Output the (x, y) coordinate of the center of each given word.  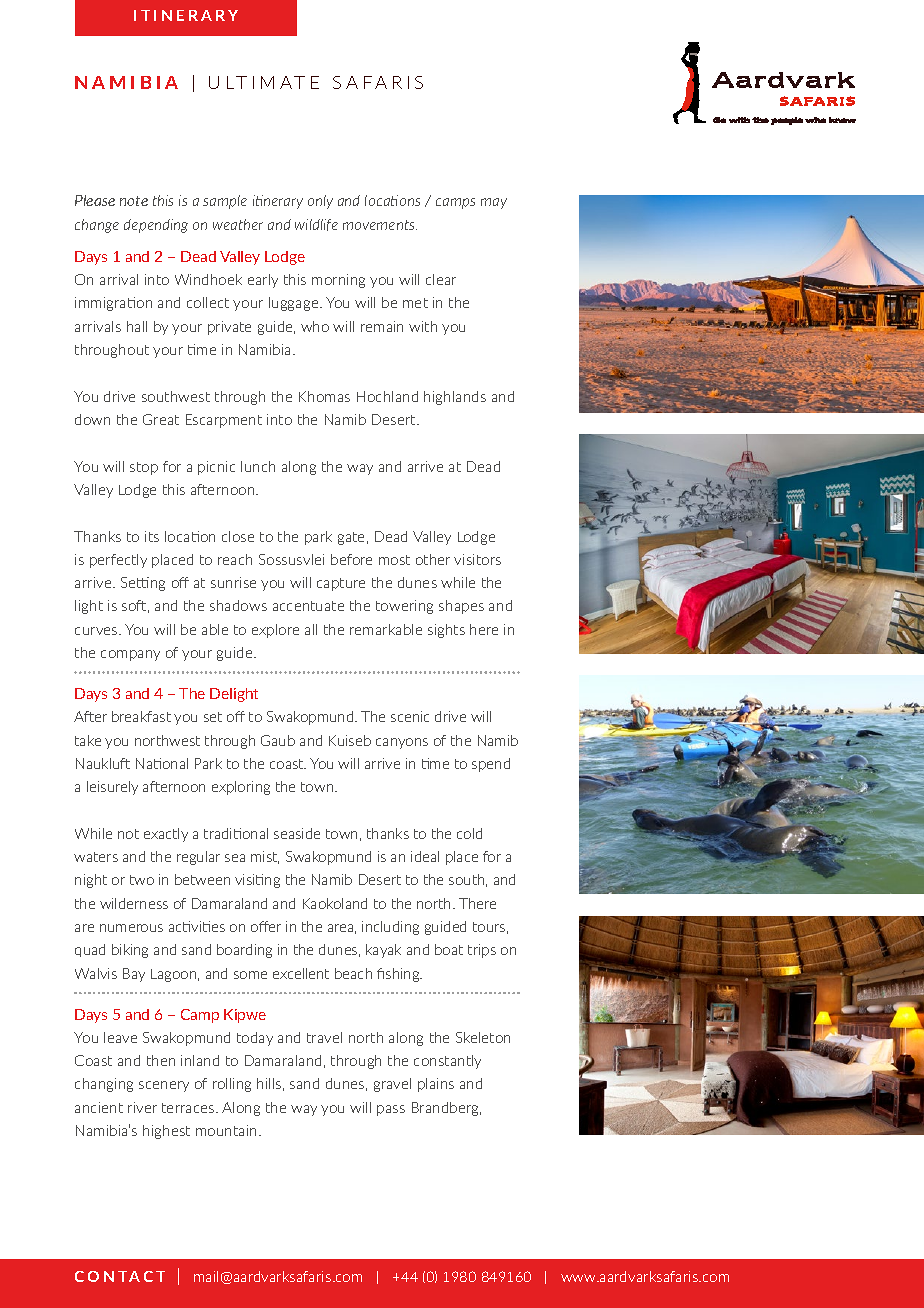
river (142, 1107)
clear (441, 279)
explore (275, 631)
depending (156, 226)
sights (446, 631)
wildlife (316, 225)
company (130, 655)
